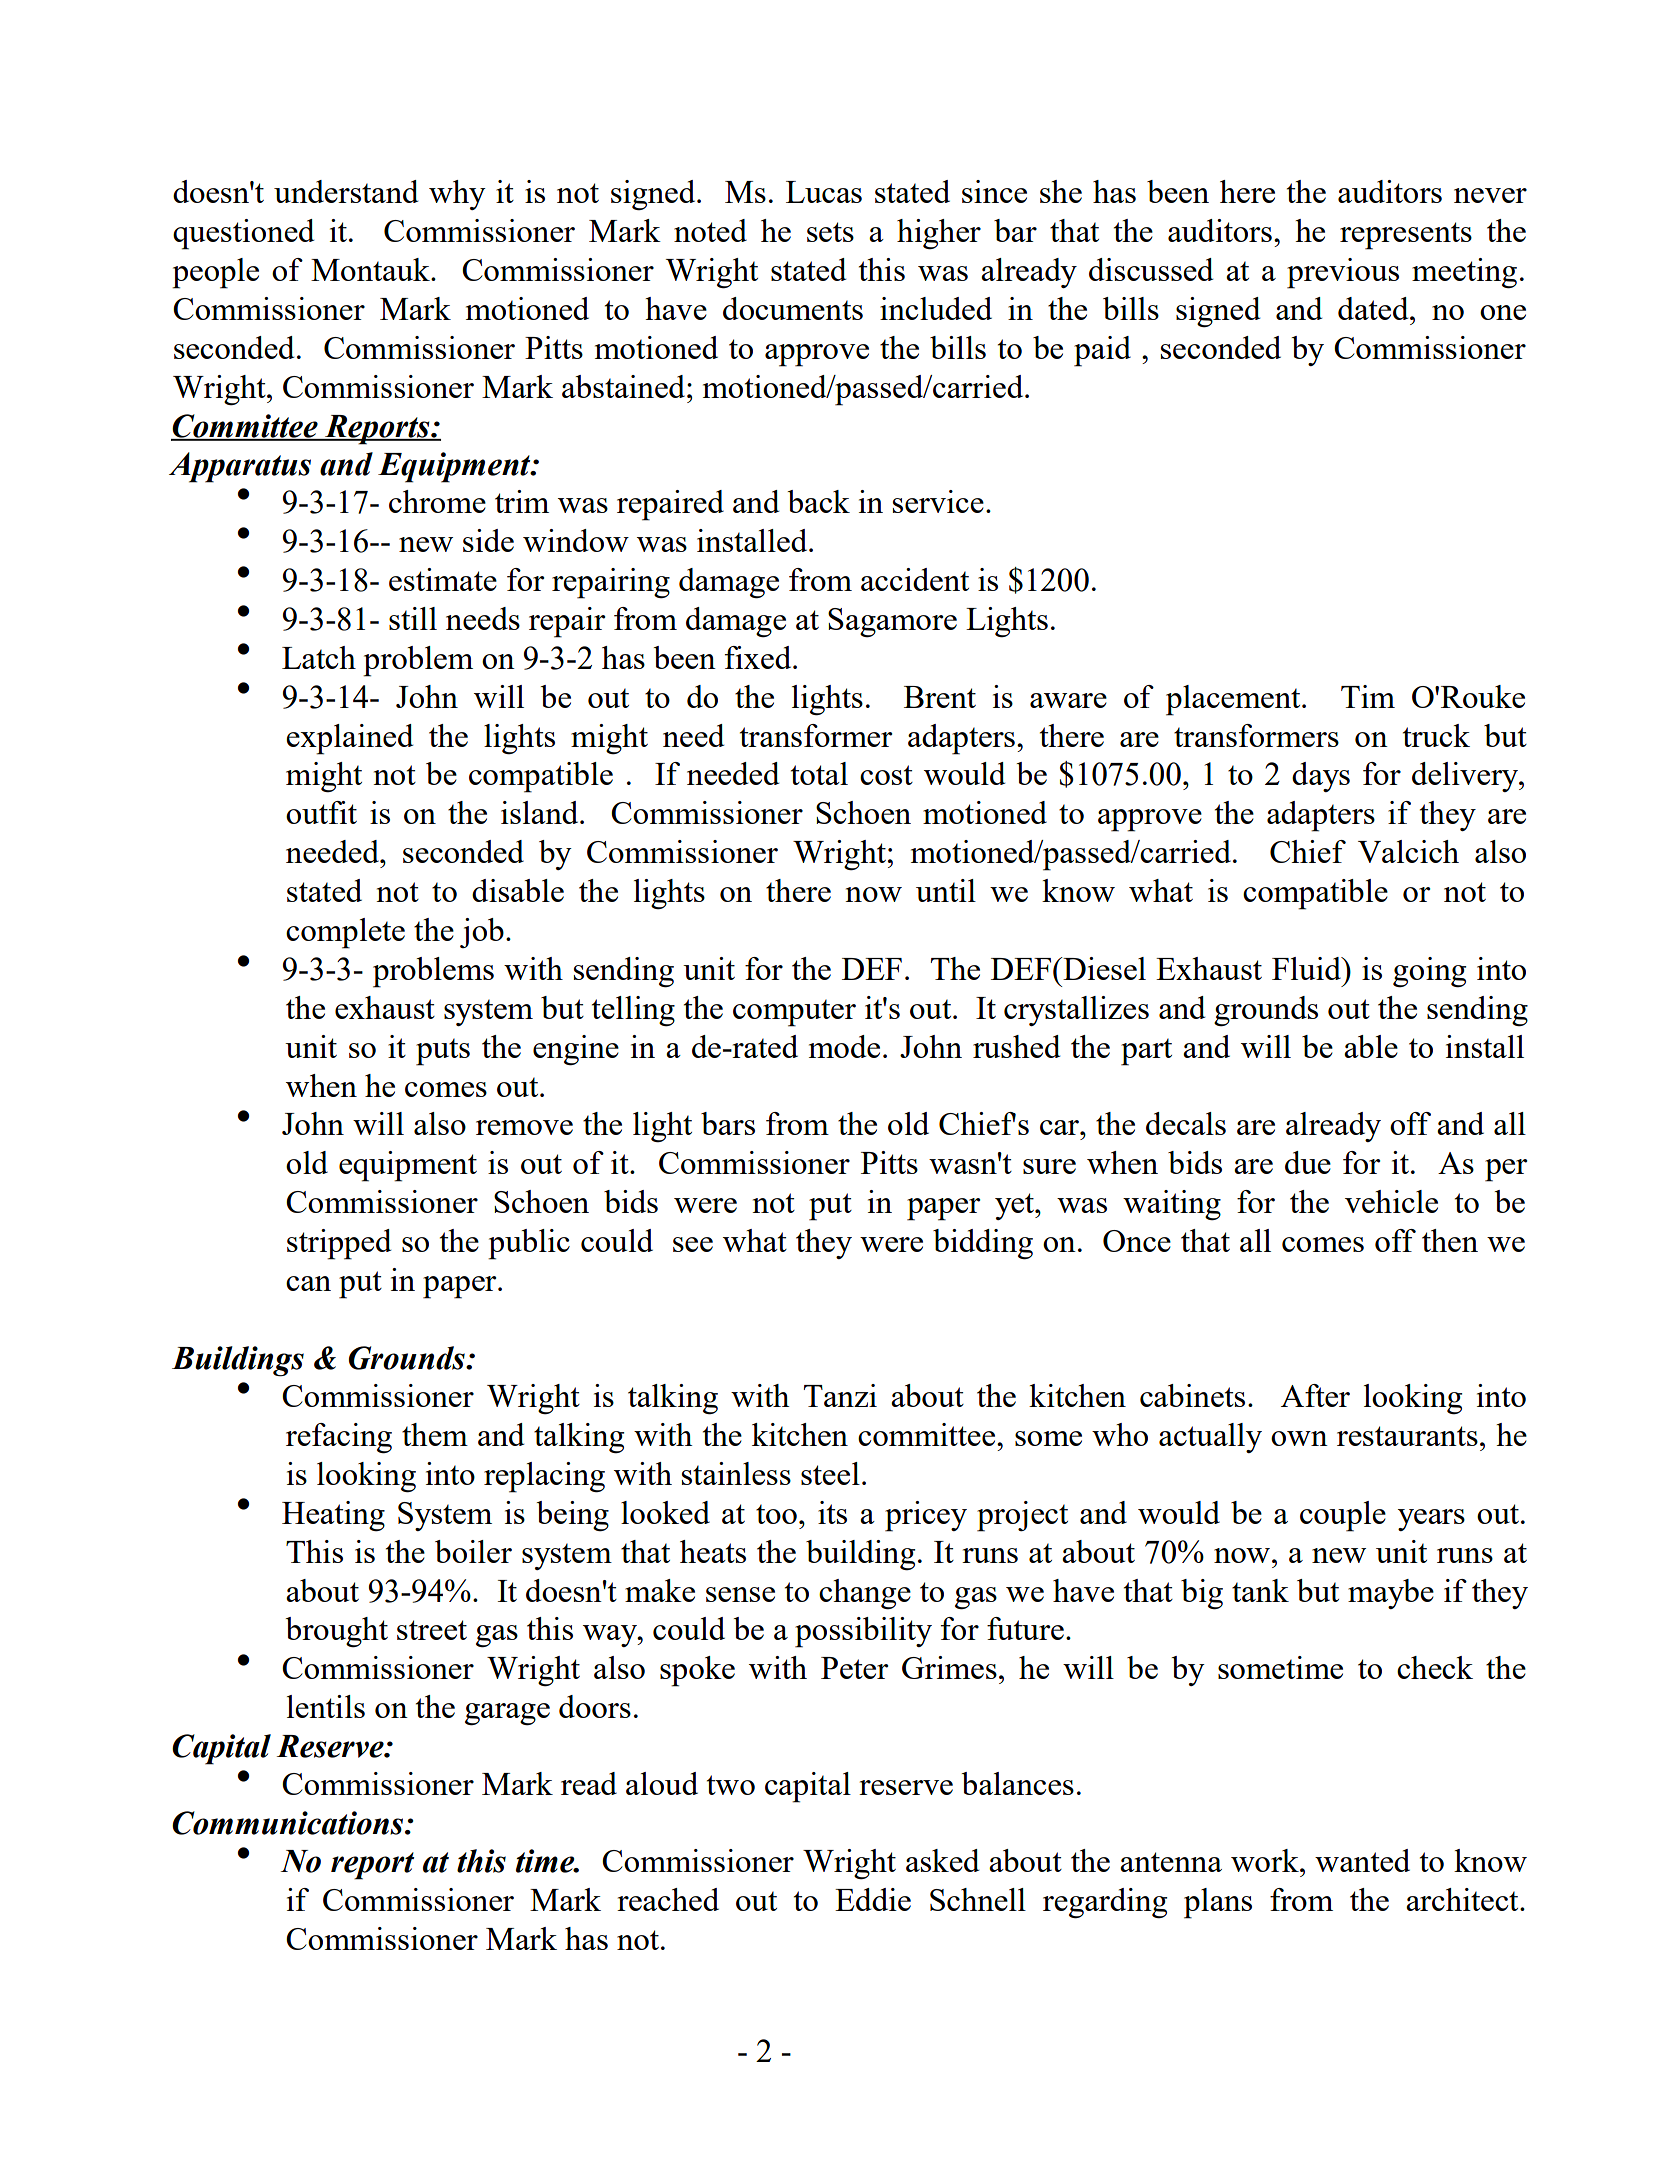 This screenshot has height=2169, width=1676. What do you see at coordinates (371, 269) in the screenshot?
I see `Montauk` at bounding box center [371, 269].
